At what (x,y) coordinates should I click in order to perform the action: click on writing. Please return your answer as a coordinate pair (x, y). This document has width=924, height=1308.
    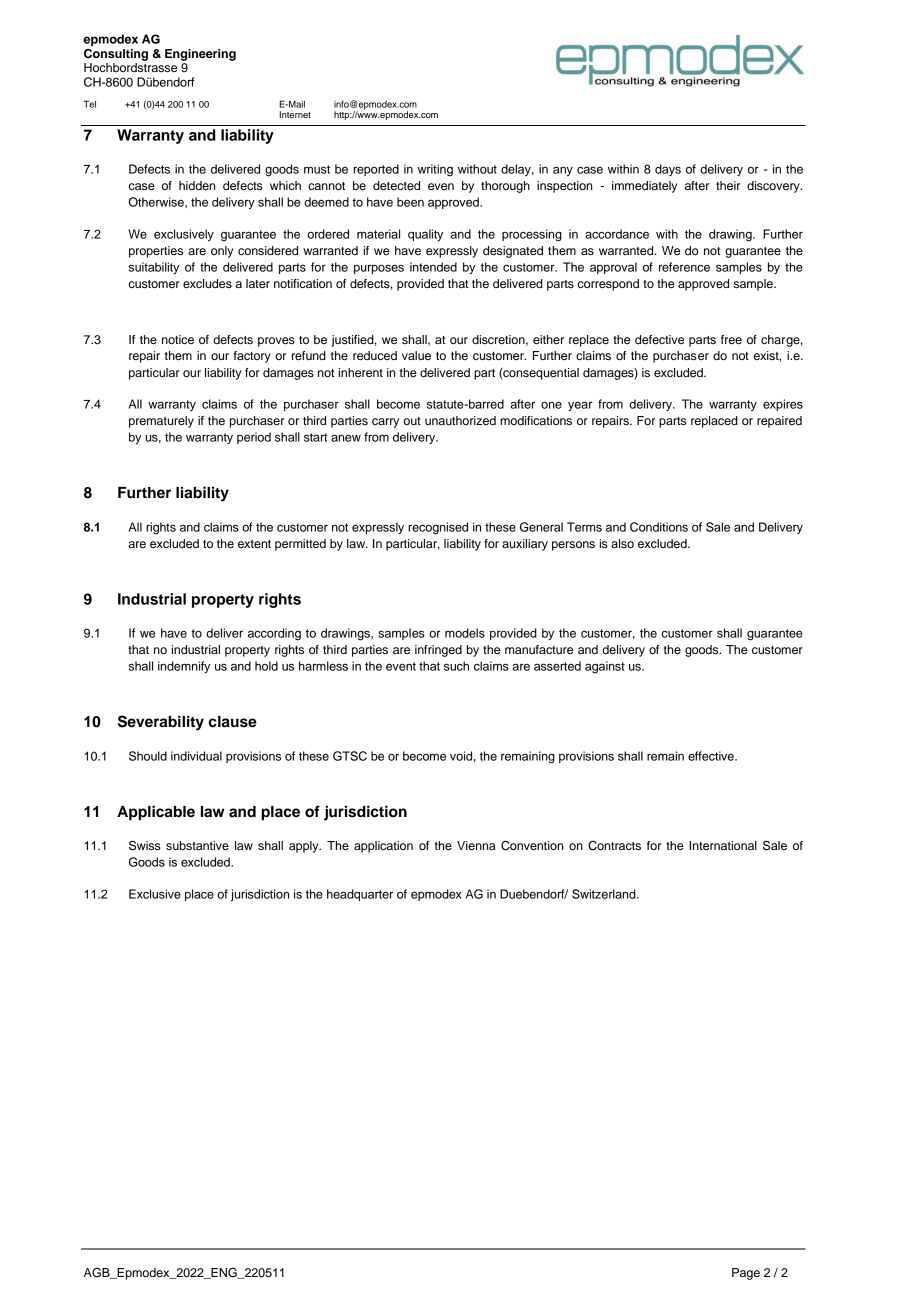
    Looking at the image, I should click on (435, 170).
